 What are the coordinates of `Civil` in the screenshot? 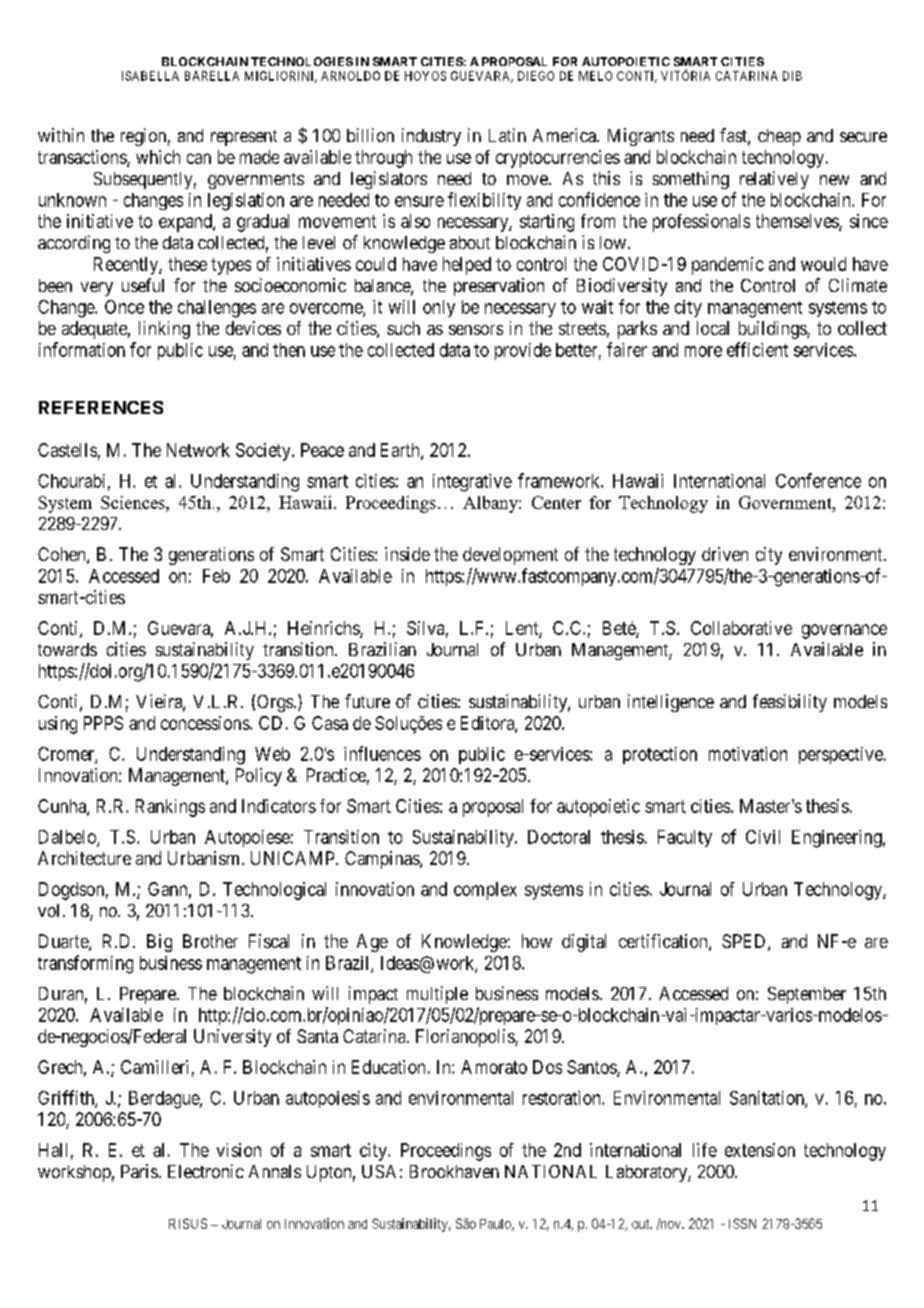 It's located at (763, 837).
